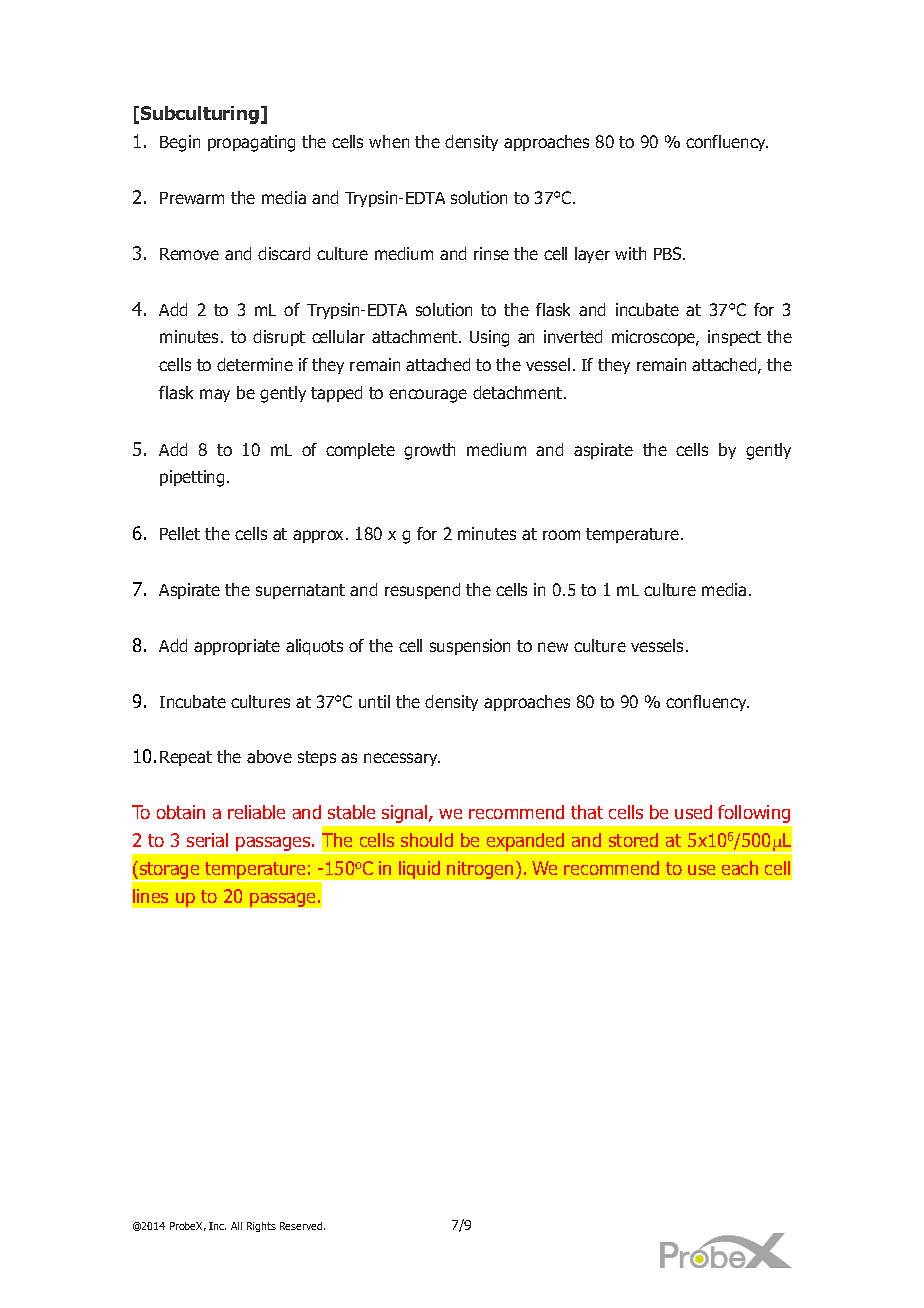 The height and width of the screenshot is (1308, 924). Describe the element at coordinates (429, 451) in the screenshot. I see `growth` at that location.
